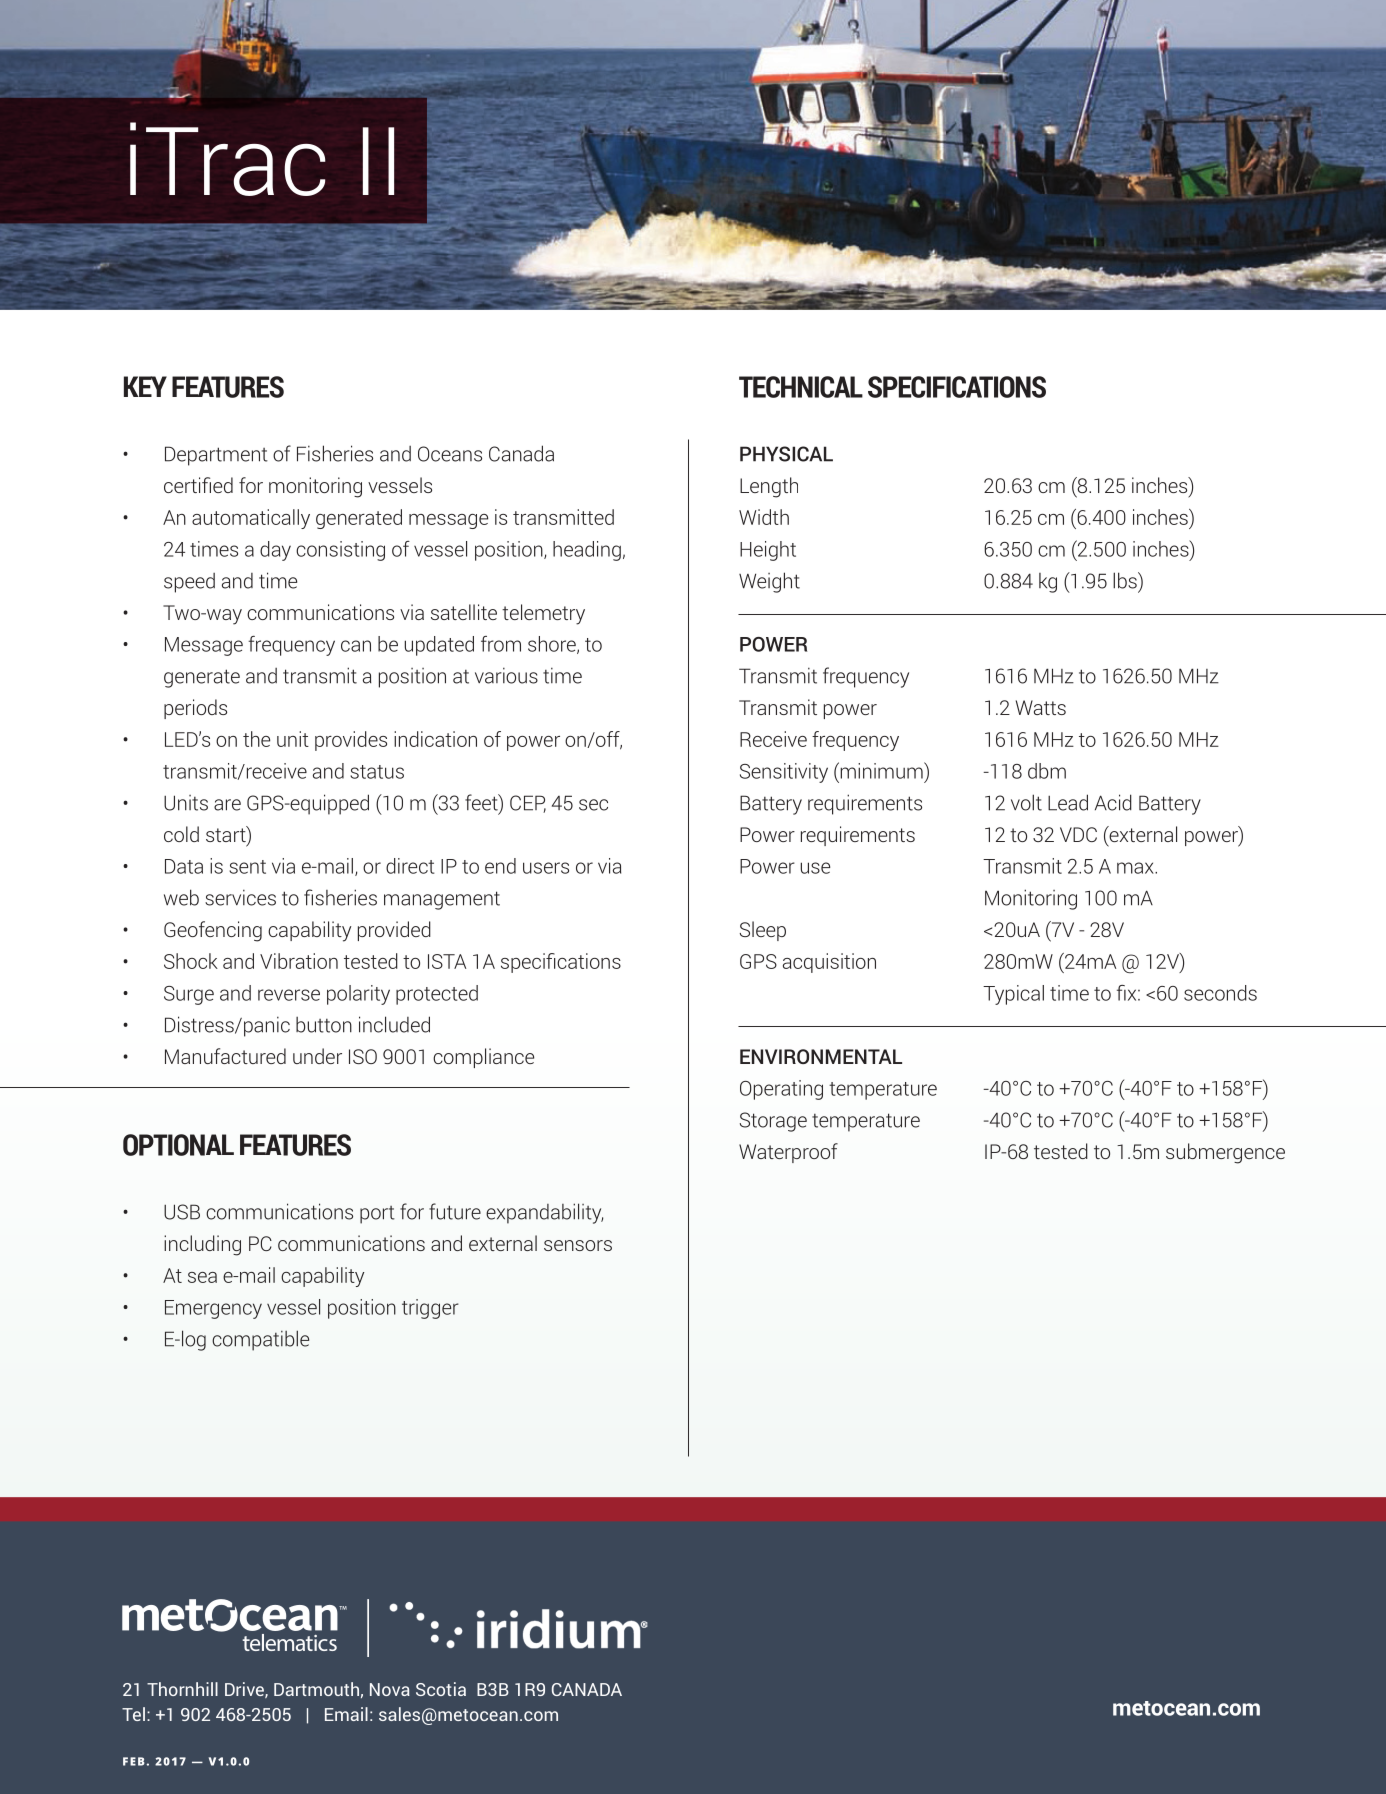  Describe the element at coordinates (441, 1689) in the page. I see `Scotia` at that location.
